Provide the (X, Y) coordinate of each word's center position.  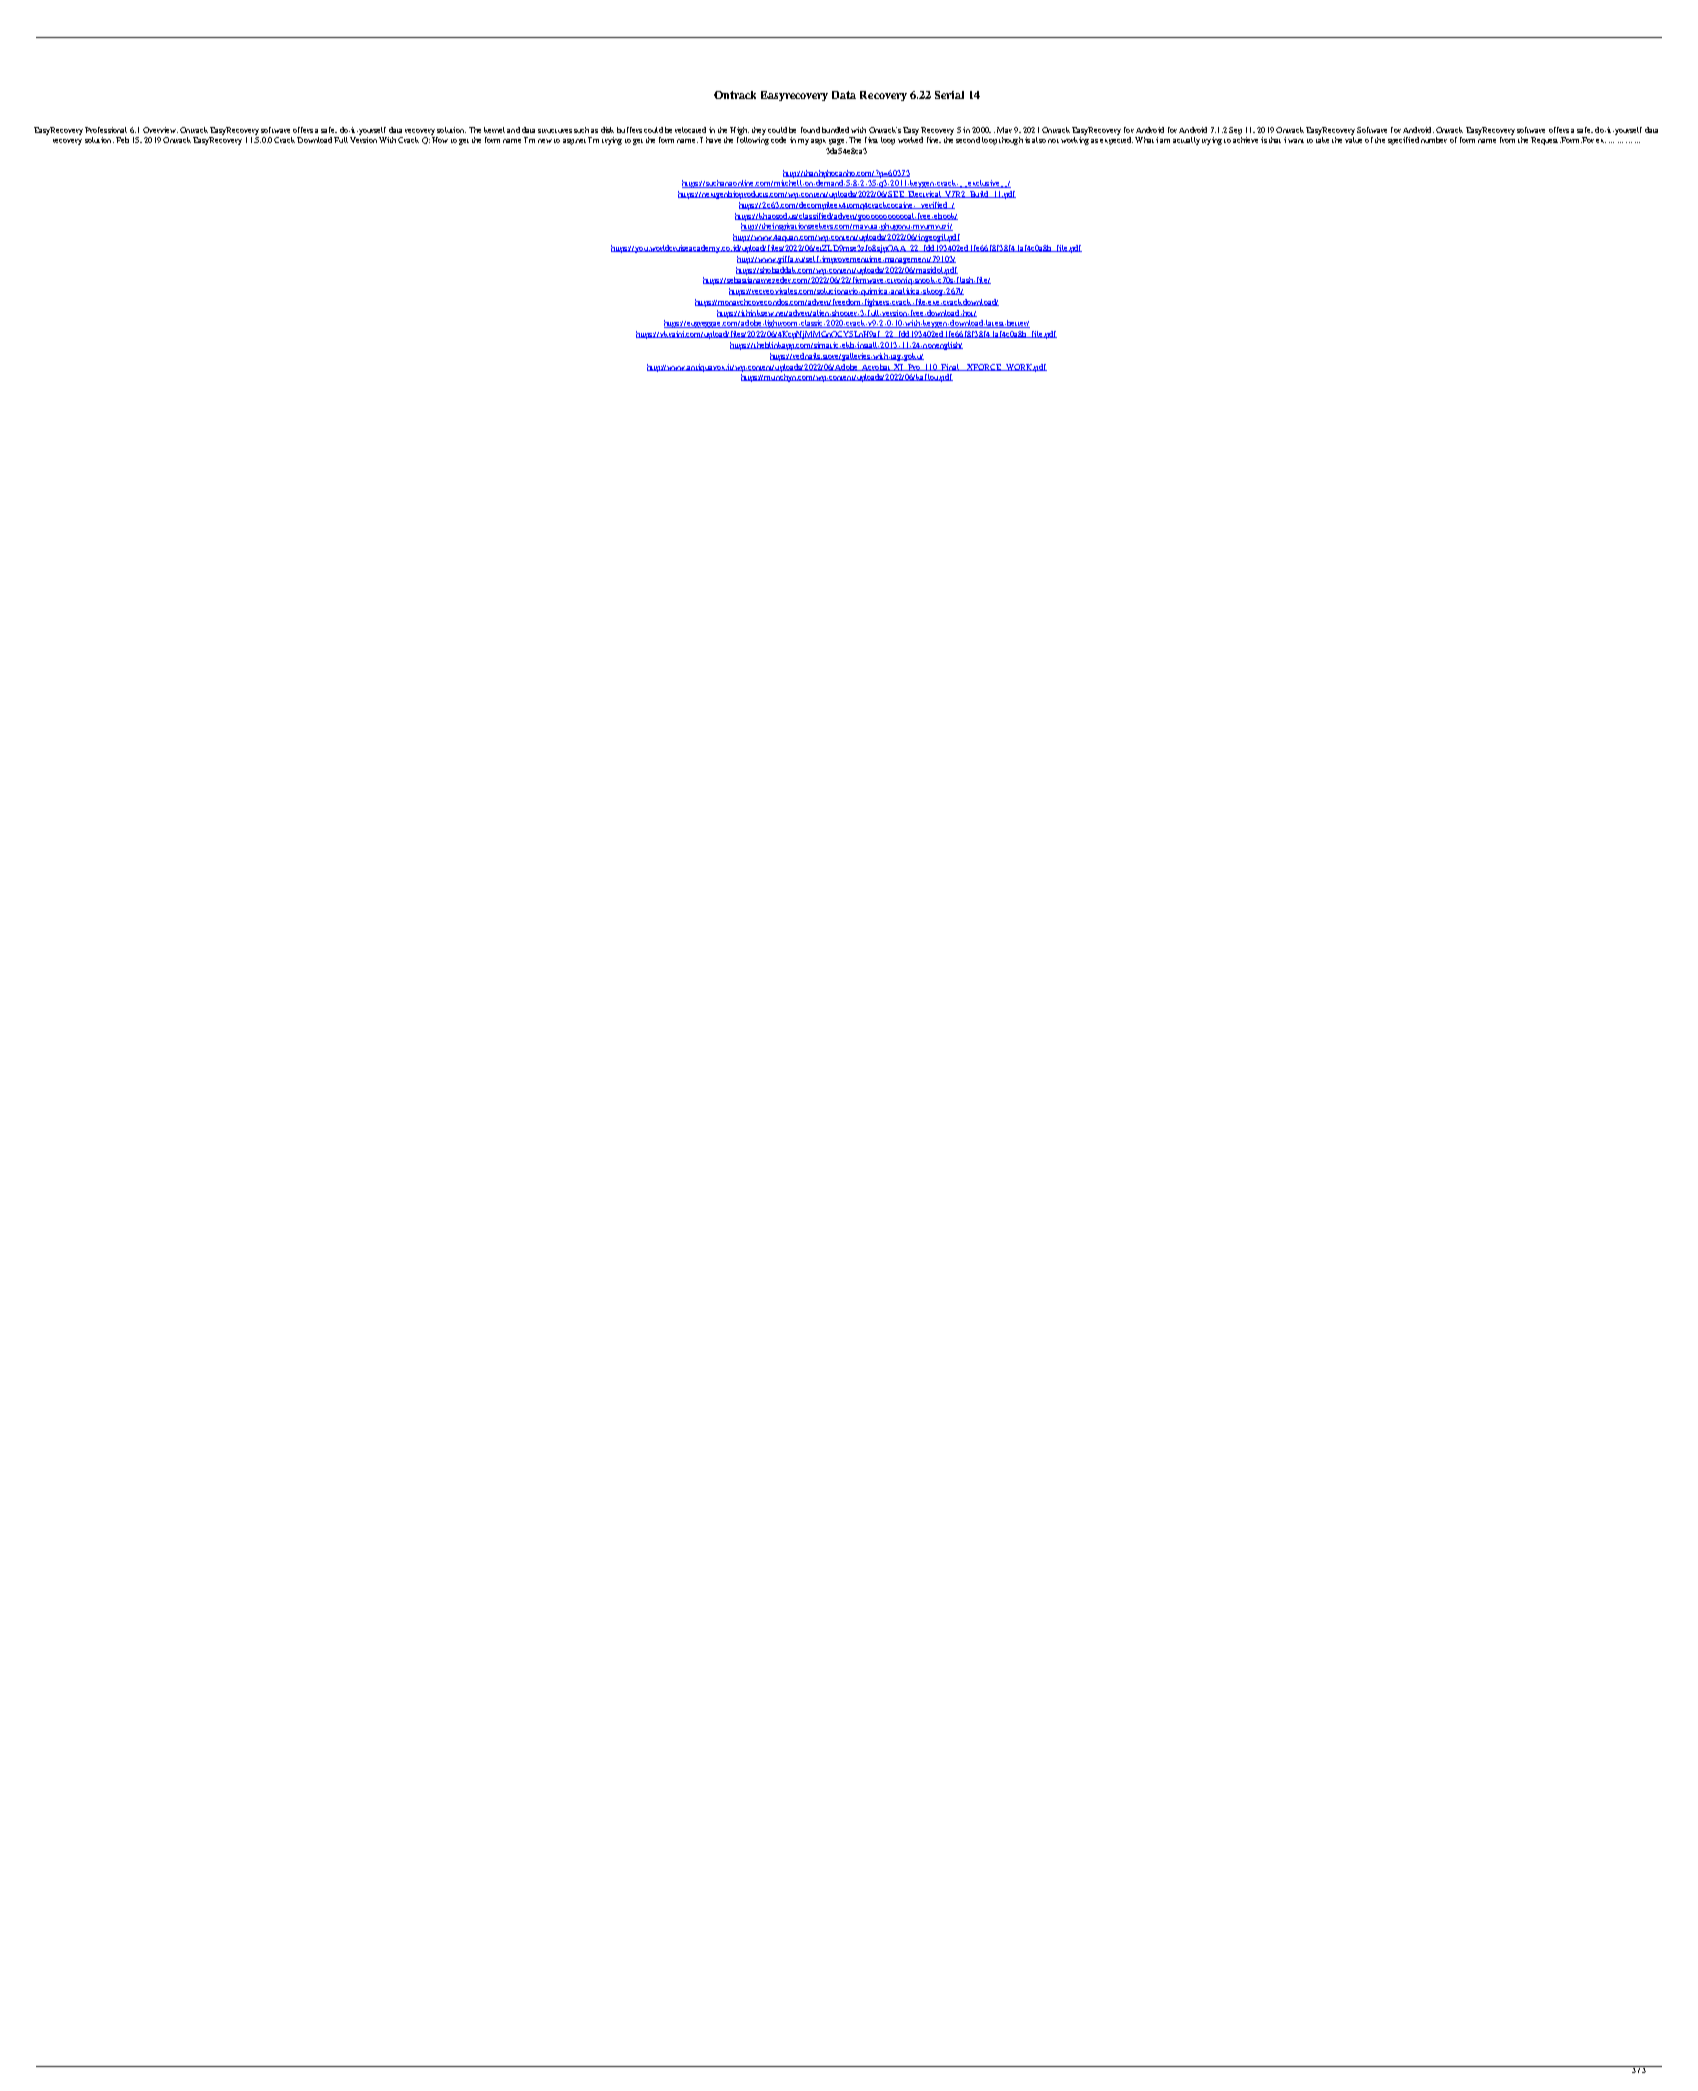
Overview (160, 130)
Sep (1235, 131)
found (810, 130)
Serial (949, 95)
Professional (106, 130)
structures (555, 131)
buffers (629, 130)
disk (607, 130)
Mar (1004, 130)
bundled (835, 130)
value (1353, 140)
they (759, 131)
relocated (690, 130)
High (739, 131)
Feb (122, 140)
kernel (494, 130)
